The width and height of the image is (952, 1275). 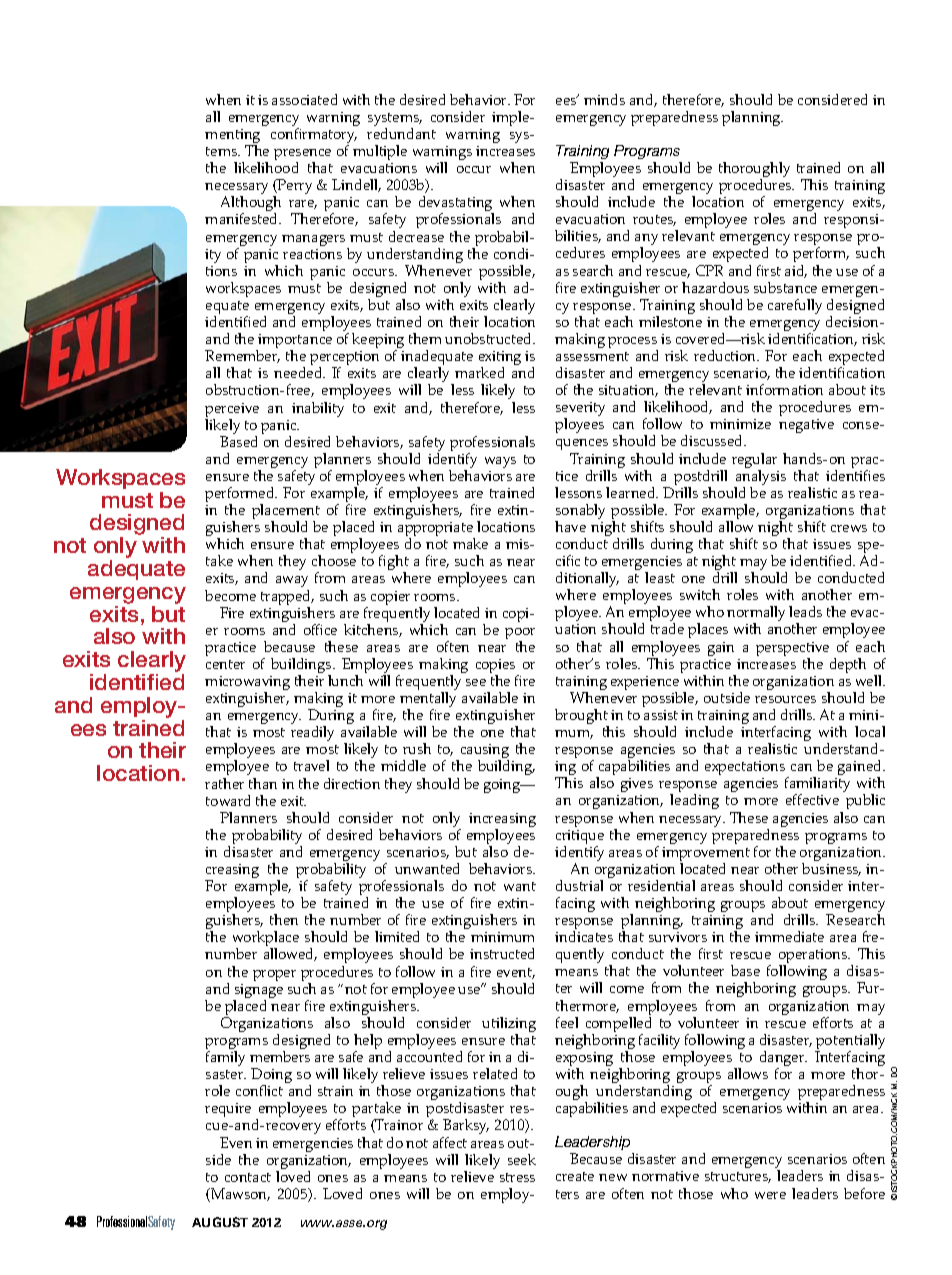 What do you see at coordinates (500, 462) in the image?
I see `ways` at bounding box center [500, 462].
